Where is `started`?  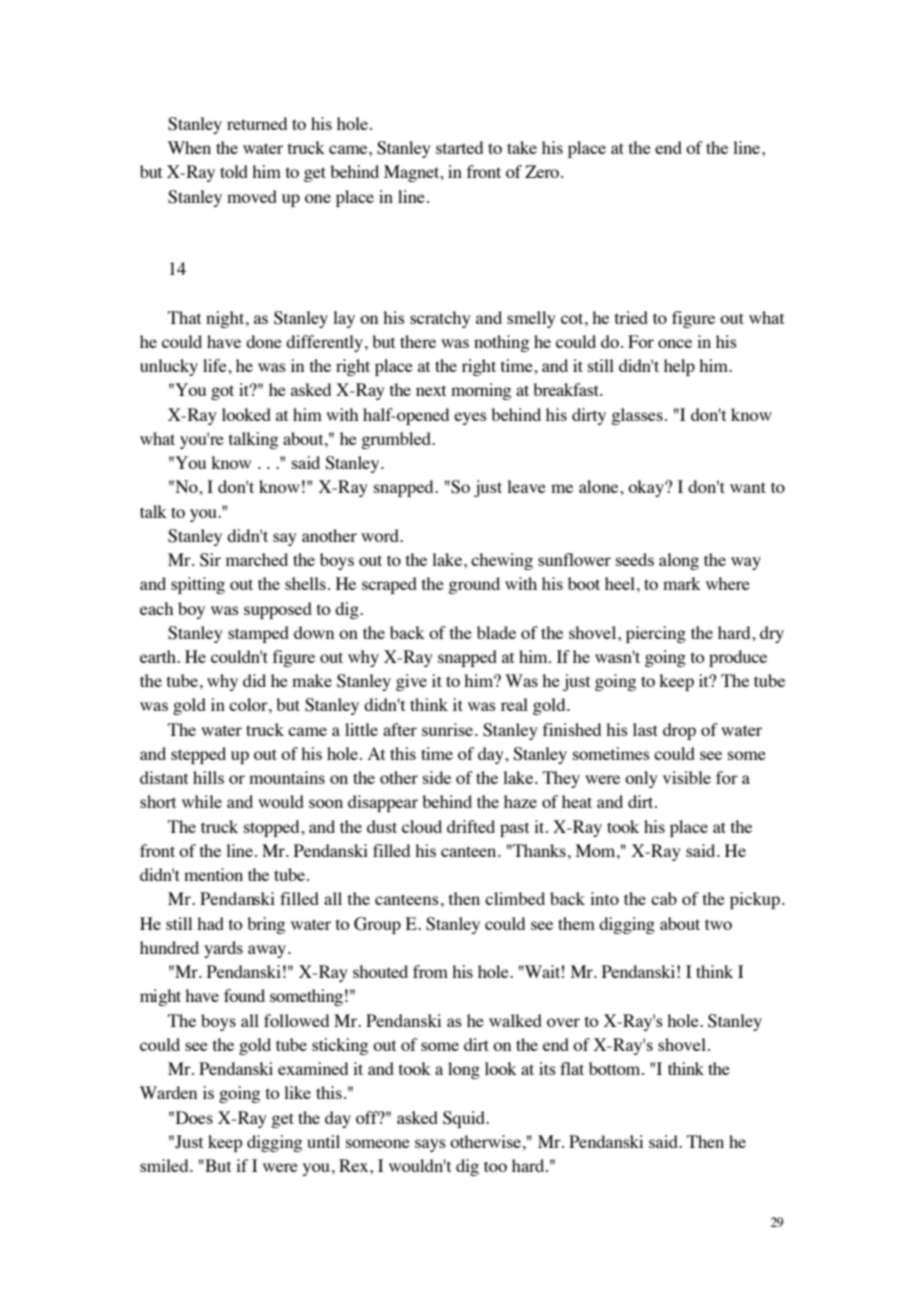 started is located at coordinates (459, 147).
